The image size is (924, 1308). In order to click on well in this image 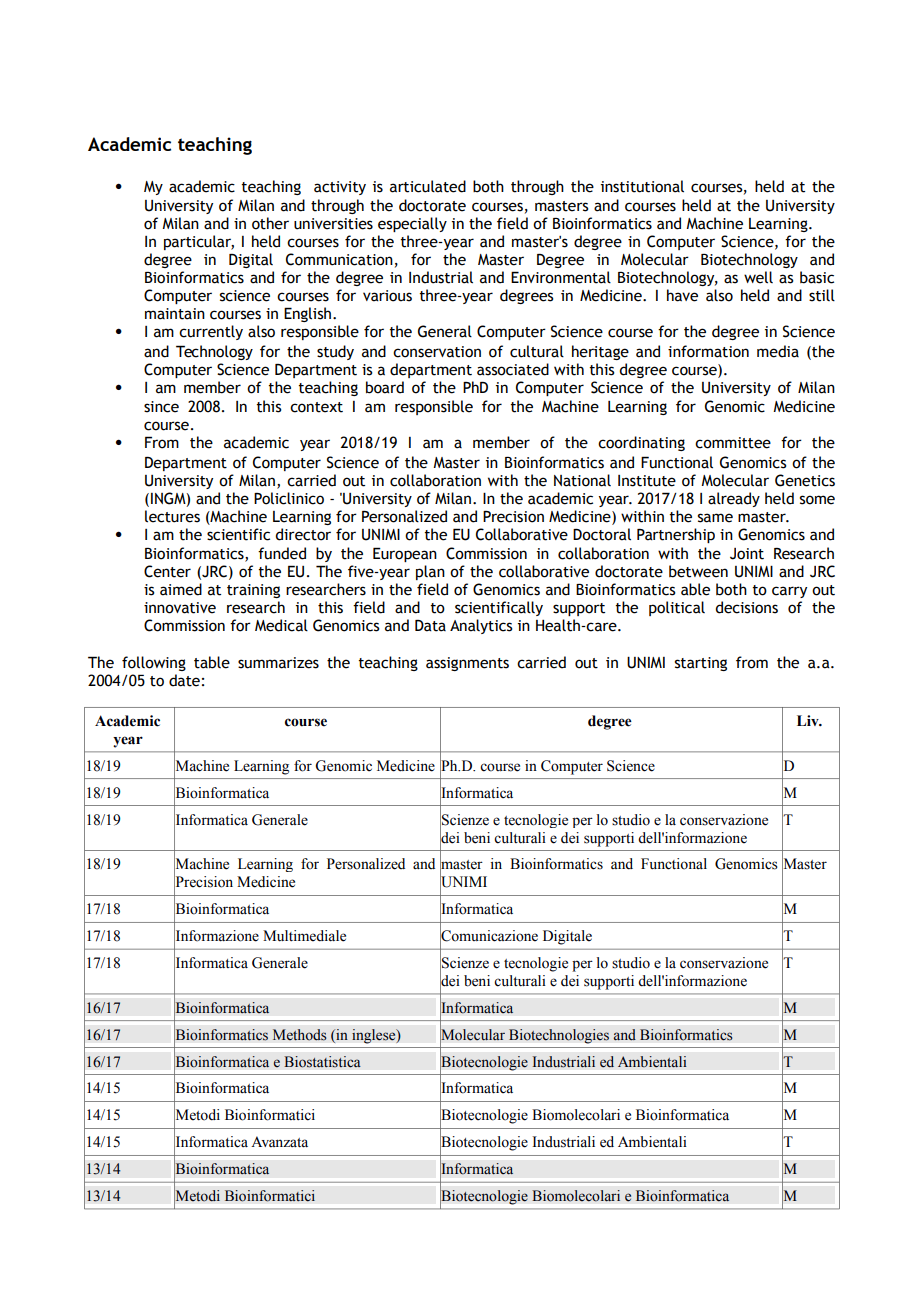, I will do `click(758, 277)`.
